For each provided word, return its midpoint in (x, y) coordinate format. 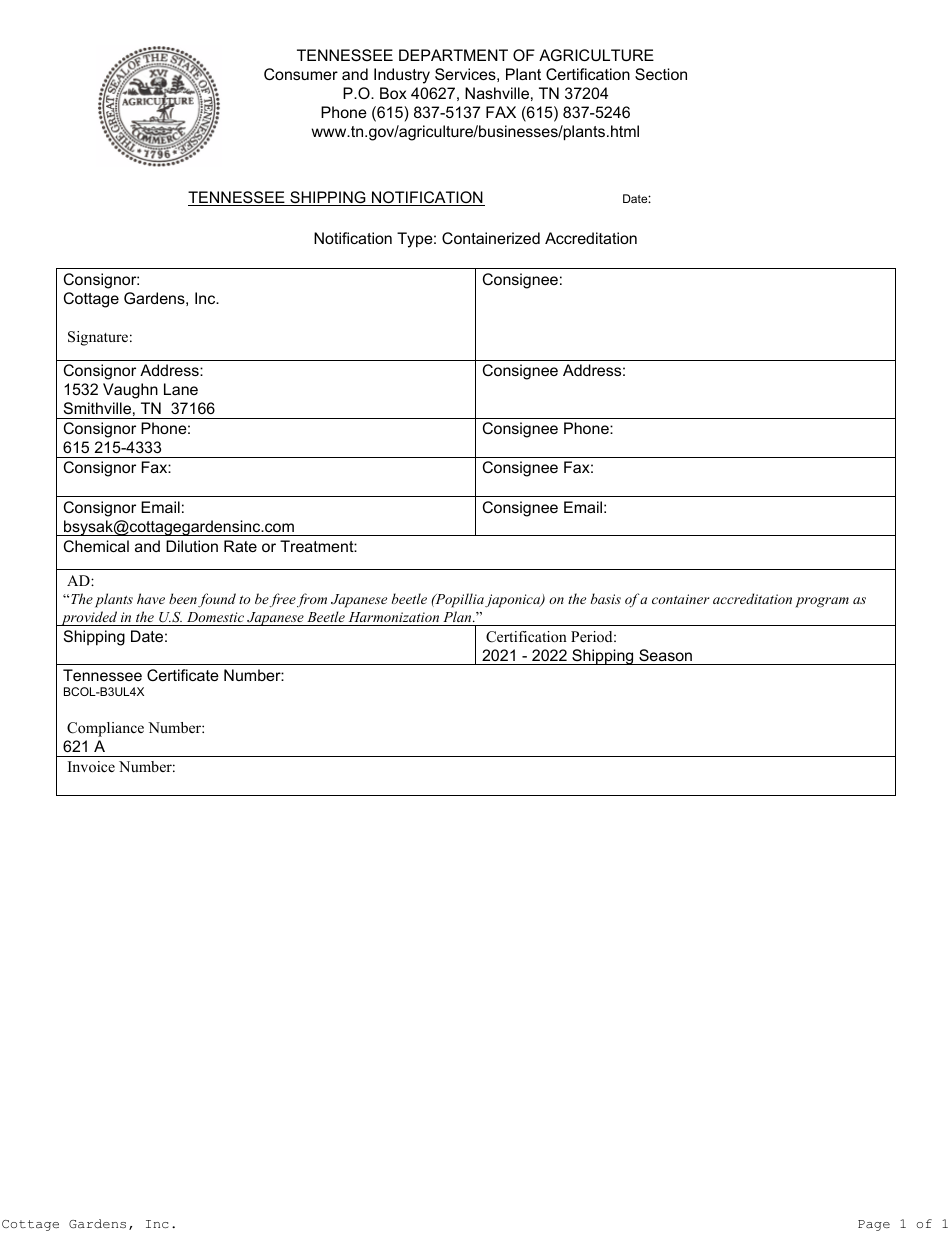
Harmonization (394, 617)
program (822, 602)
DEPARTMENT (453, 55)
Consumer (301, 74)
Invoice (91, 766)
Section (661, 74)
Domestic (215, 617)
